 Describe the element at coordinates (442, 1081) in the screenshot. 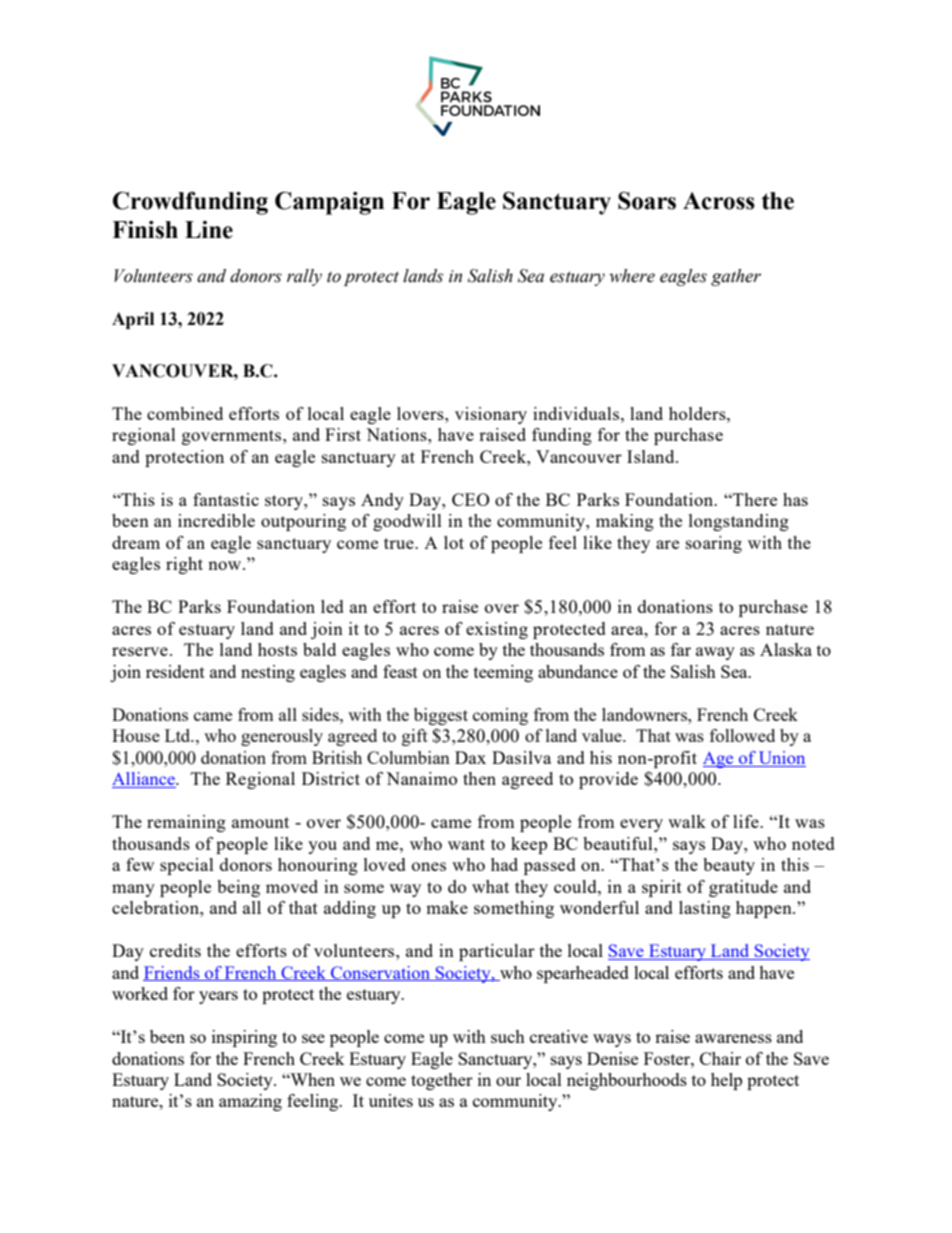

I see `together` at that location.
